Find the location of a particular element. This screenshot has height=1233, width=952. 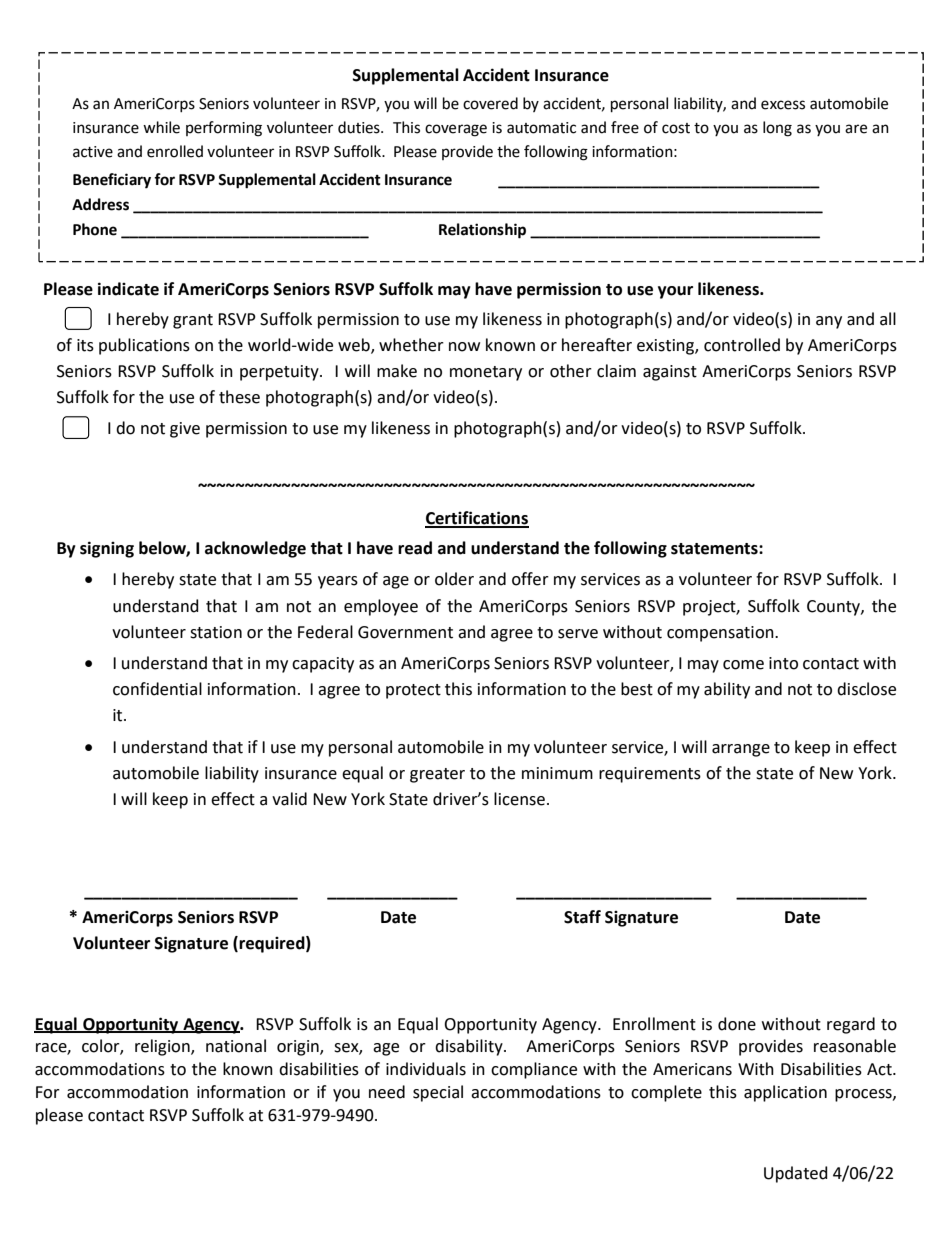

arrange is located at coordinates (741, 750).
